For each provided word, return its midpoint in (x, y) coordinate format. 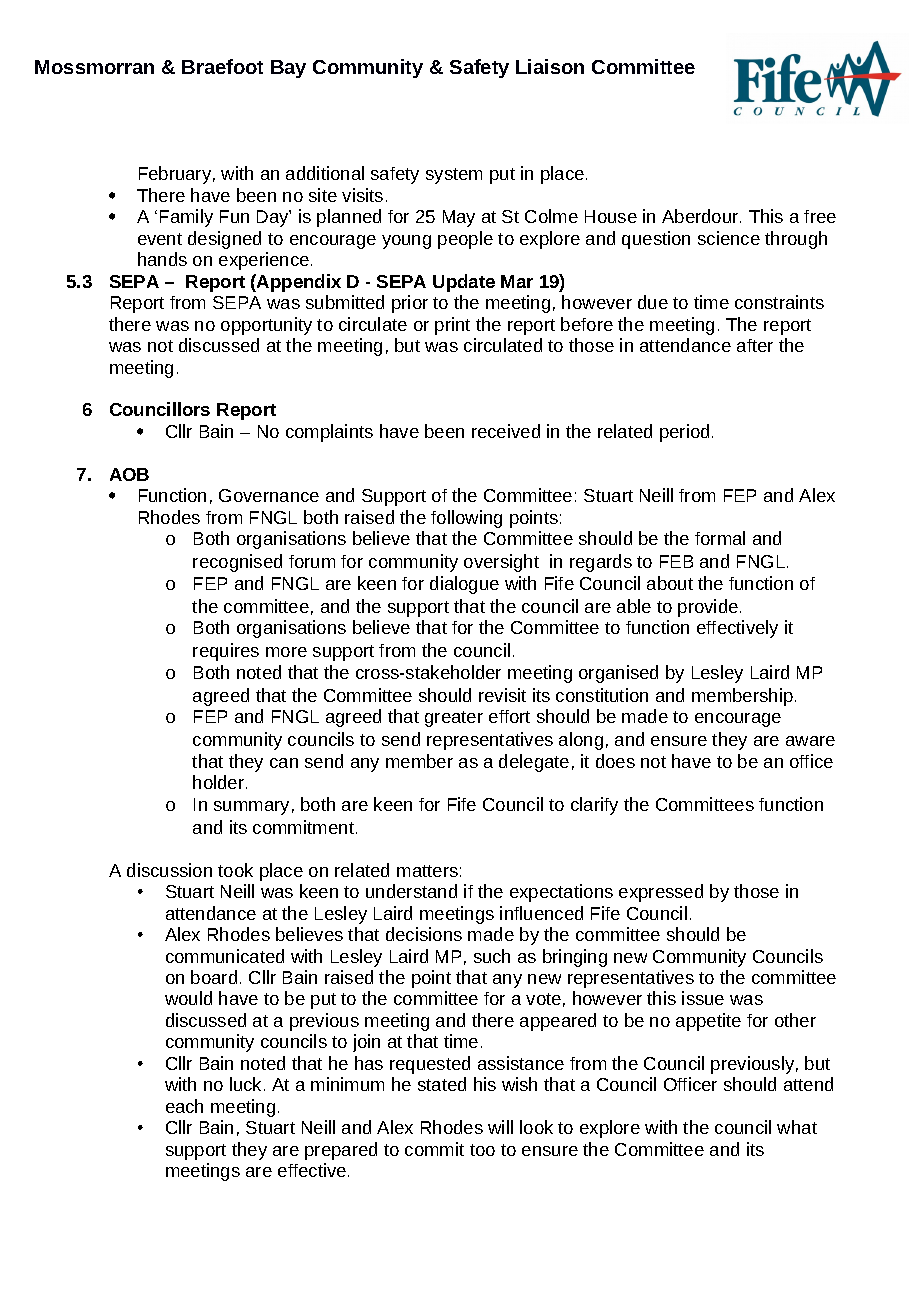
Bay (288, 69)
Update (464, 283)
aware (810, 741)
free (820, 216)
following (466, 519)
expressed (661, 893)
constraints (779, 302)
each (184, 1106)
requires (226, 652)
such (492, 956)
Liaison (550, 66)
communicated (225, 956)
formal (720, 538)
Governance (269, 495)
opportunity (266, 326)
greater (454, 719)
